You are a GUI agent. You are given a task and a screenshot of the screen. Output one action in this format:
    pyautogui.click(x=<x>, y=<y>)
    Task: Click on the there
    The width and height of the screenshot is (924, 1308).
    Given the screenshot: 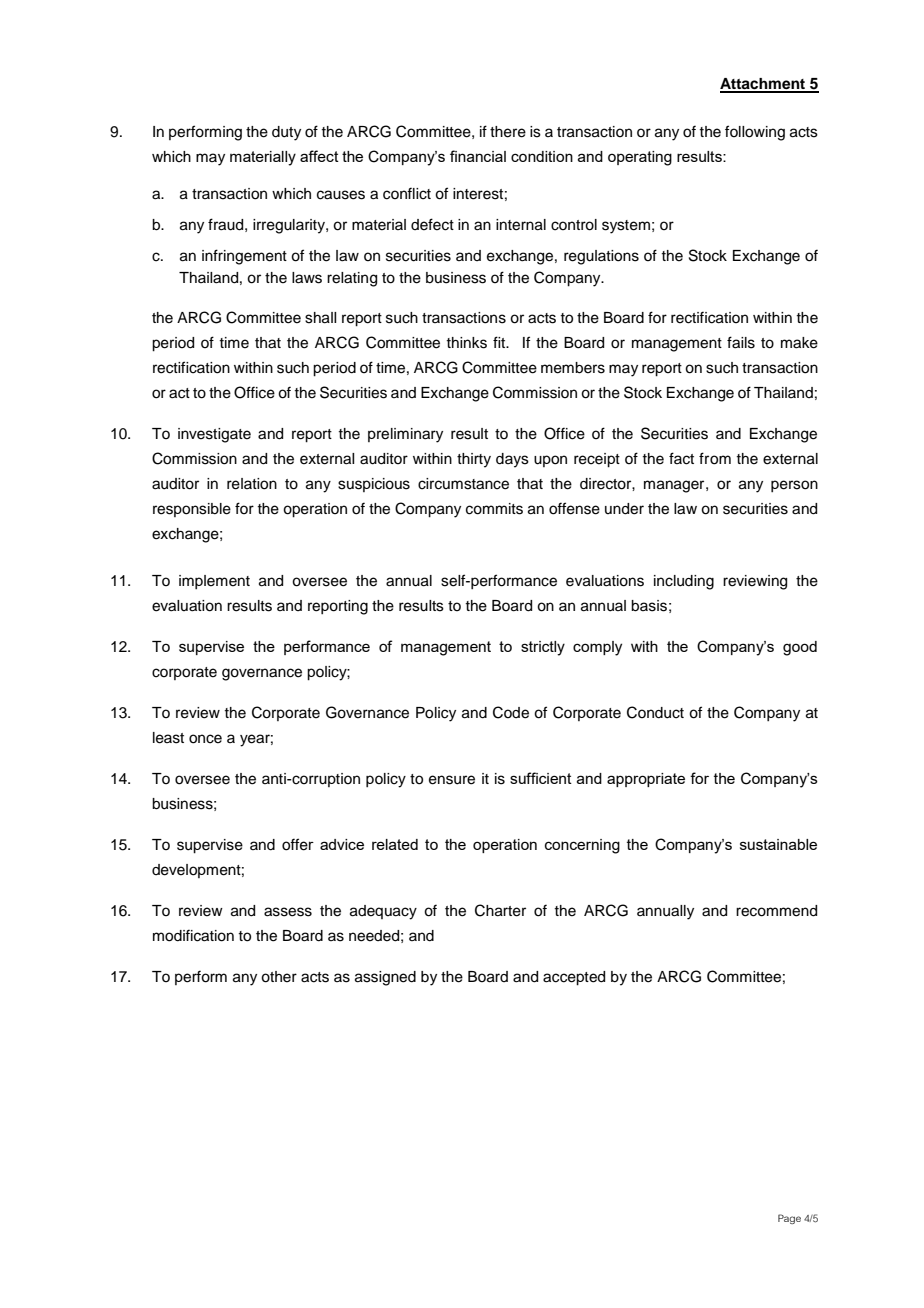 What is the action you would take?
    pyautogui.click(x=508, y=132)
